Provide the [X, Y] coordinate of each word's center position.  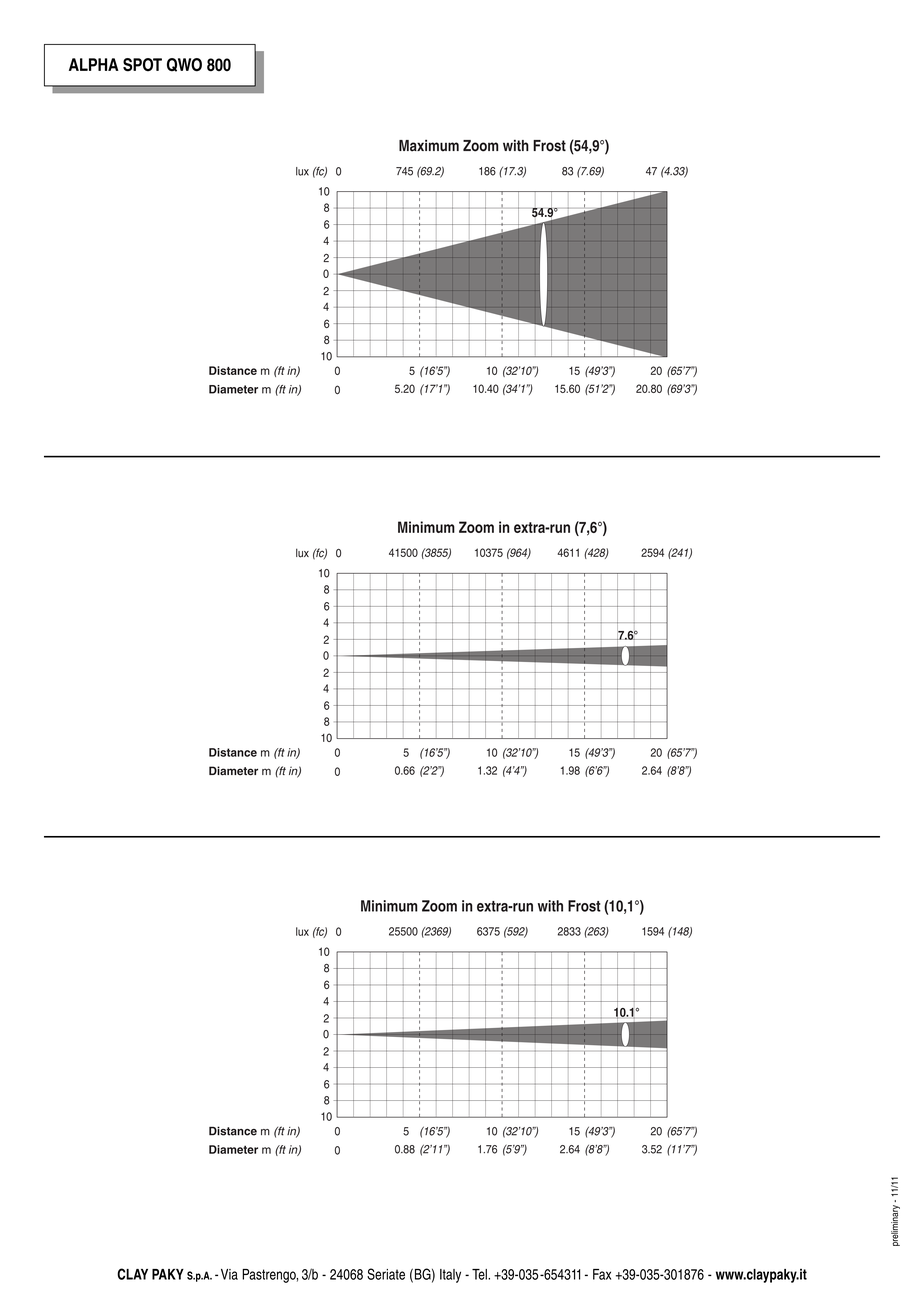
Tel [480, 1274]
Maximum [429, 146]
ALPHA [94, 64]
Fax [602, 1274]
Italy [450, 1276]
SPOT [142, 65]
